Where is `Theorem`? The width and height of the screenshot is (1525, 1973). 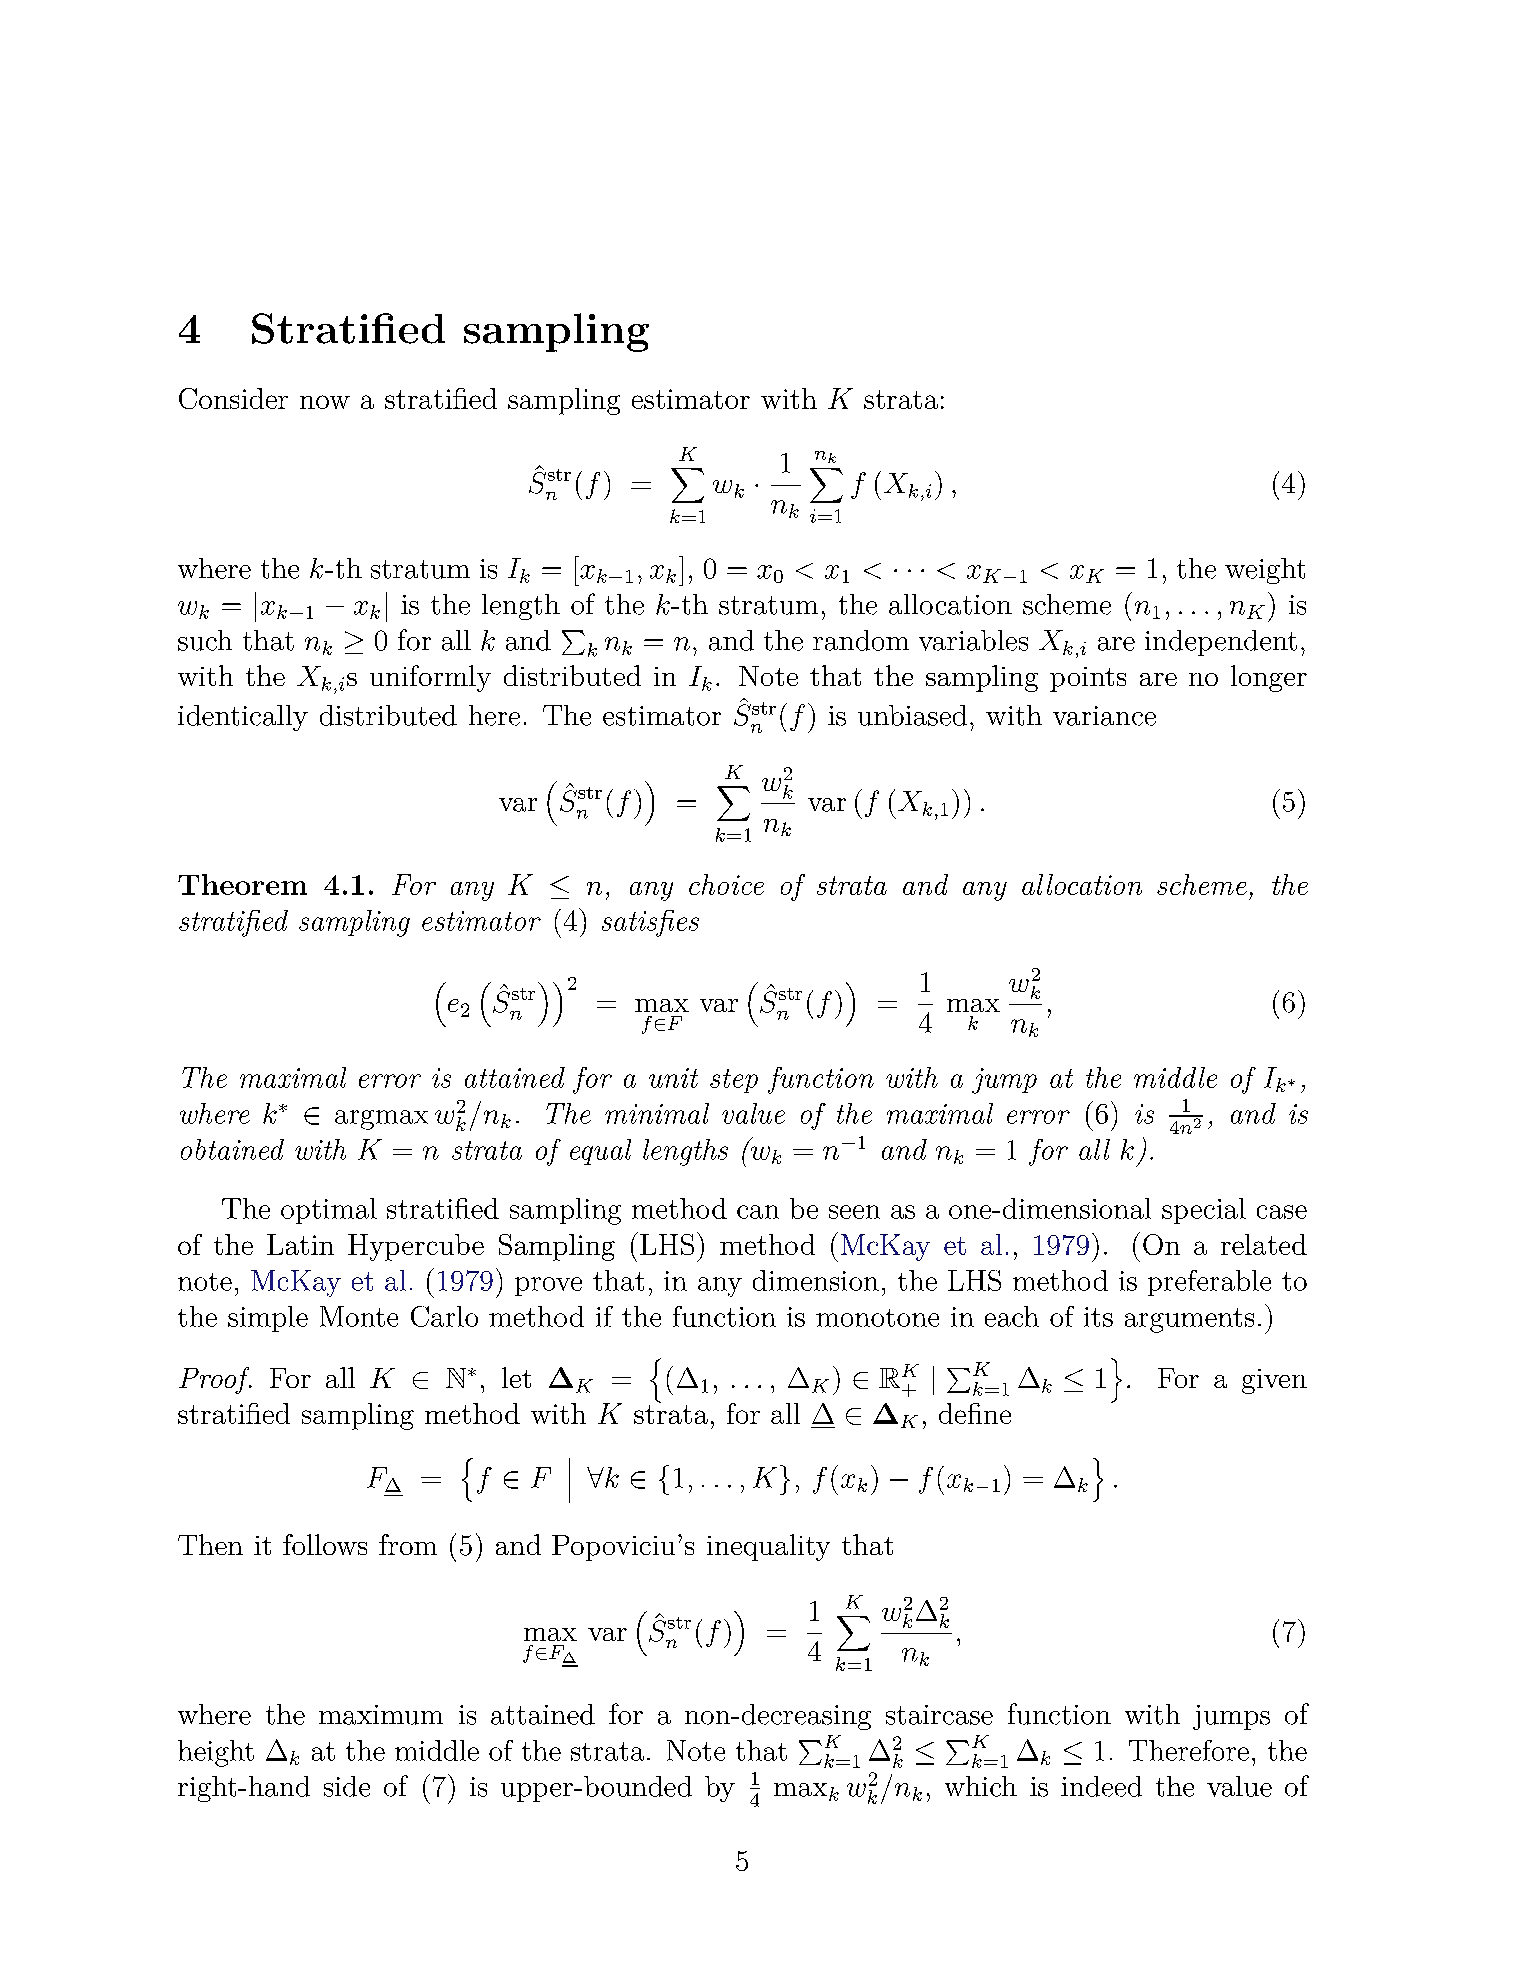
Theorem is located at coordinates (242, 884).
